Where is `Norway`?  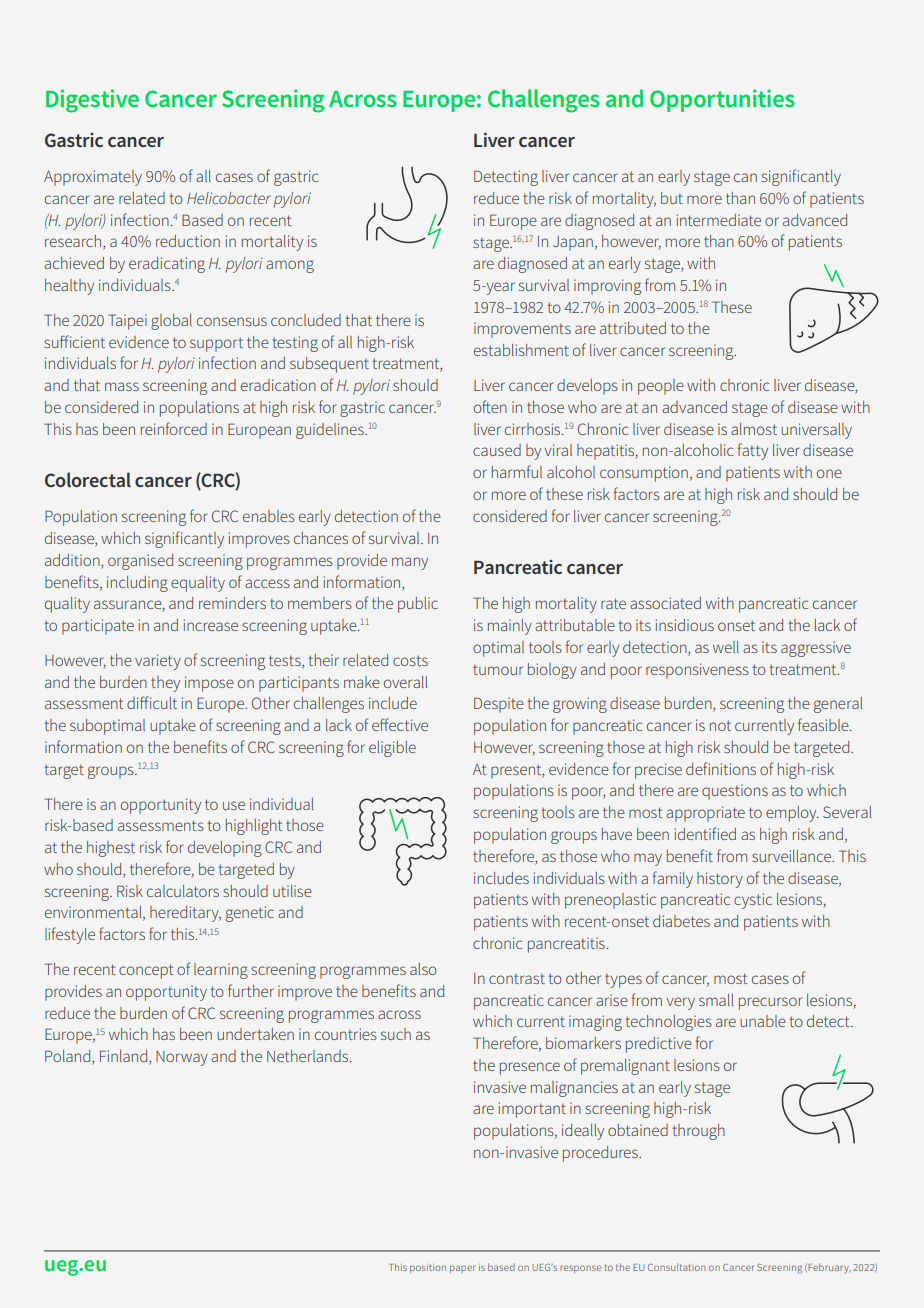
Norway is located at coordinates (182, 1058).
